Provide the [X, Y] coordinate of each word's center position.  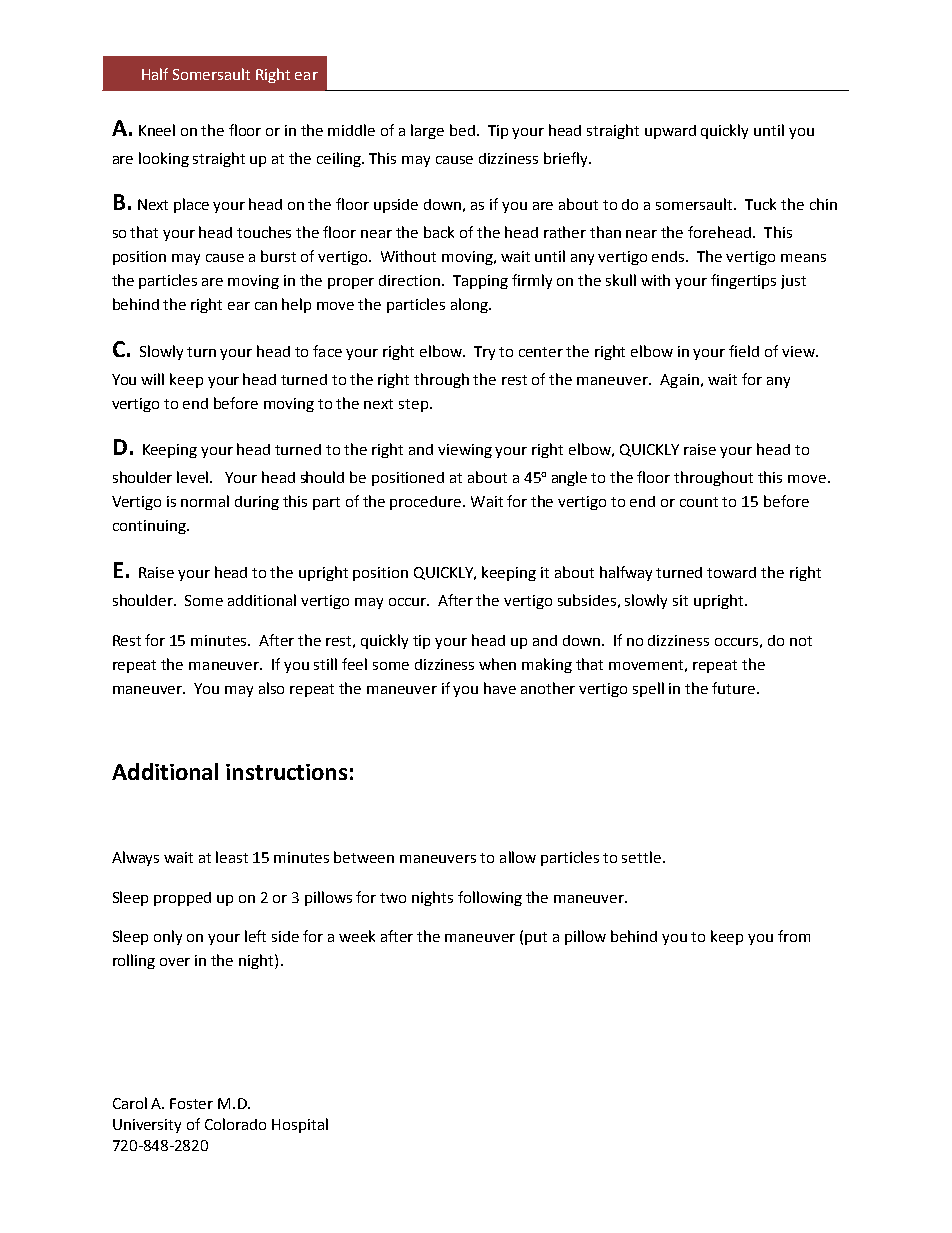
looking [164, 159]
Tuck [760, 204]
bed [462, 130]
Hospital [300, 1125]
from [794, 936]
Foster [191, 1103]
